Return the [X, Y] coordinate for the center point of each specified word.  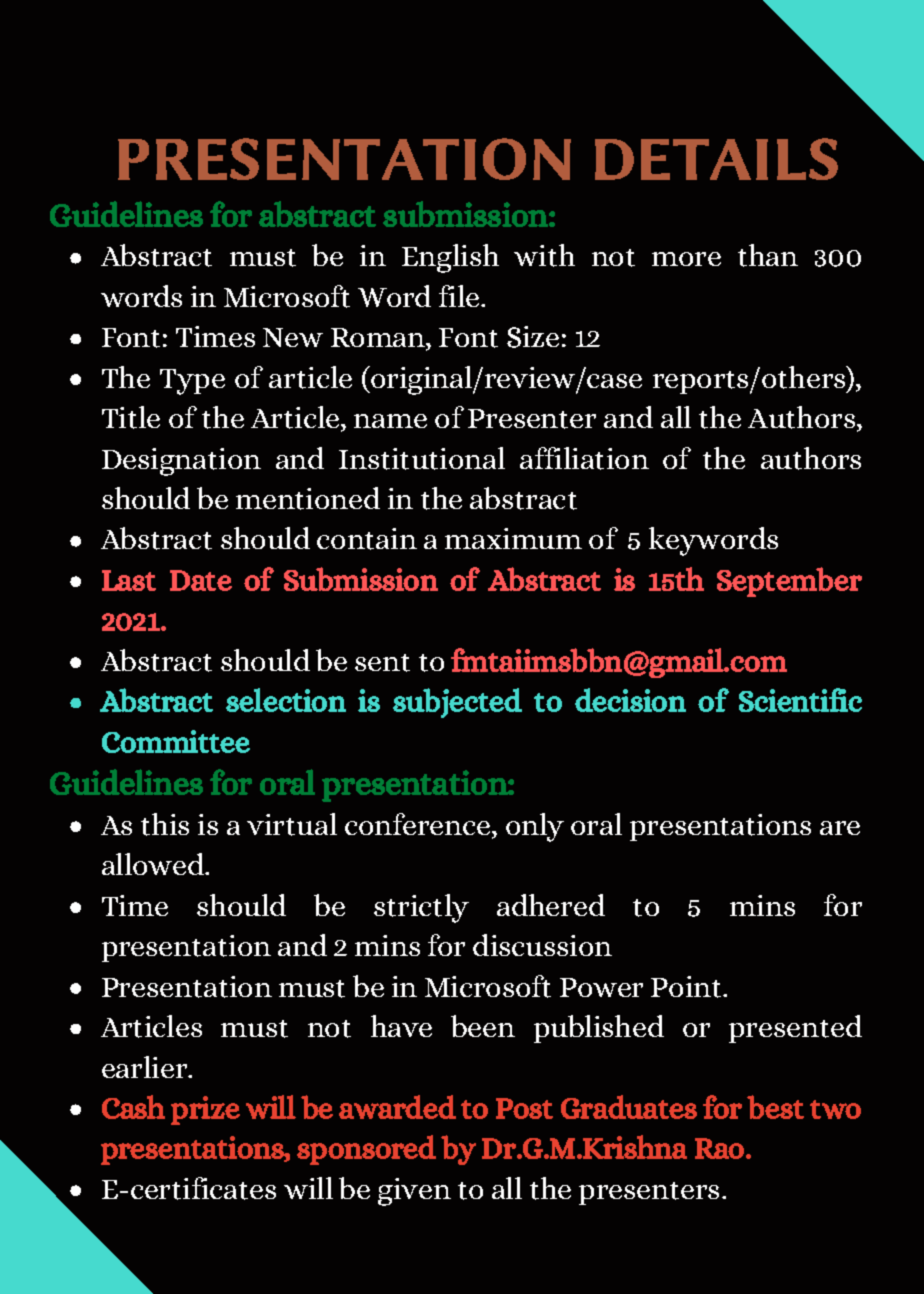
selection [286, 700]
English [450, 258]
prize [205, 1110]
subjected [457, 703]
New [293, 337]
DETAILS [716, 159]
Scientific [800, 700]
